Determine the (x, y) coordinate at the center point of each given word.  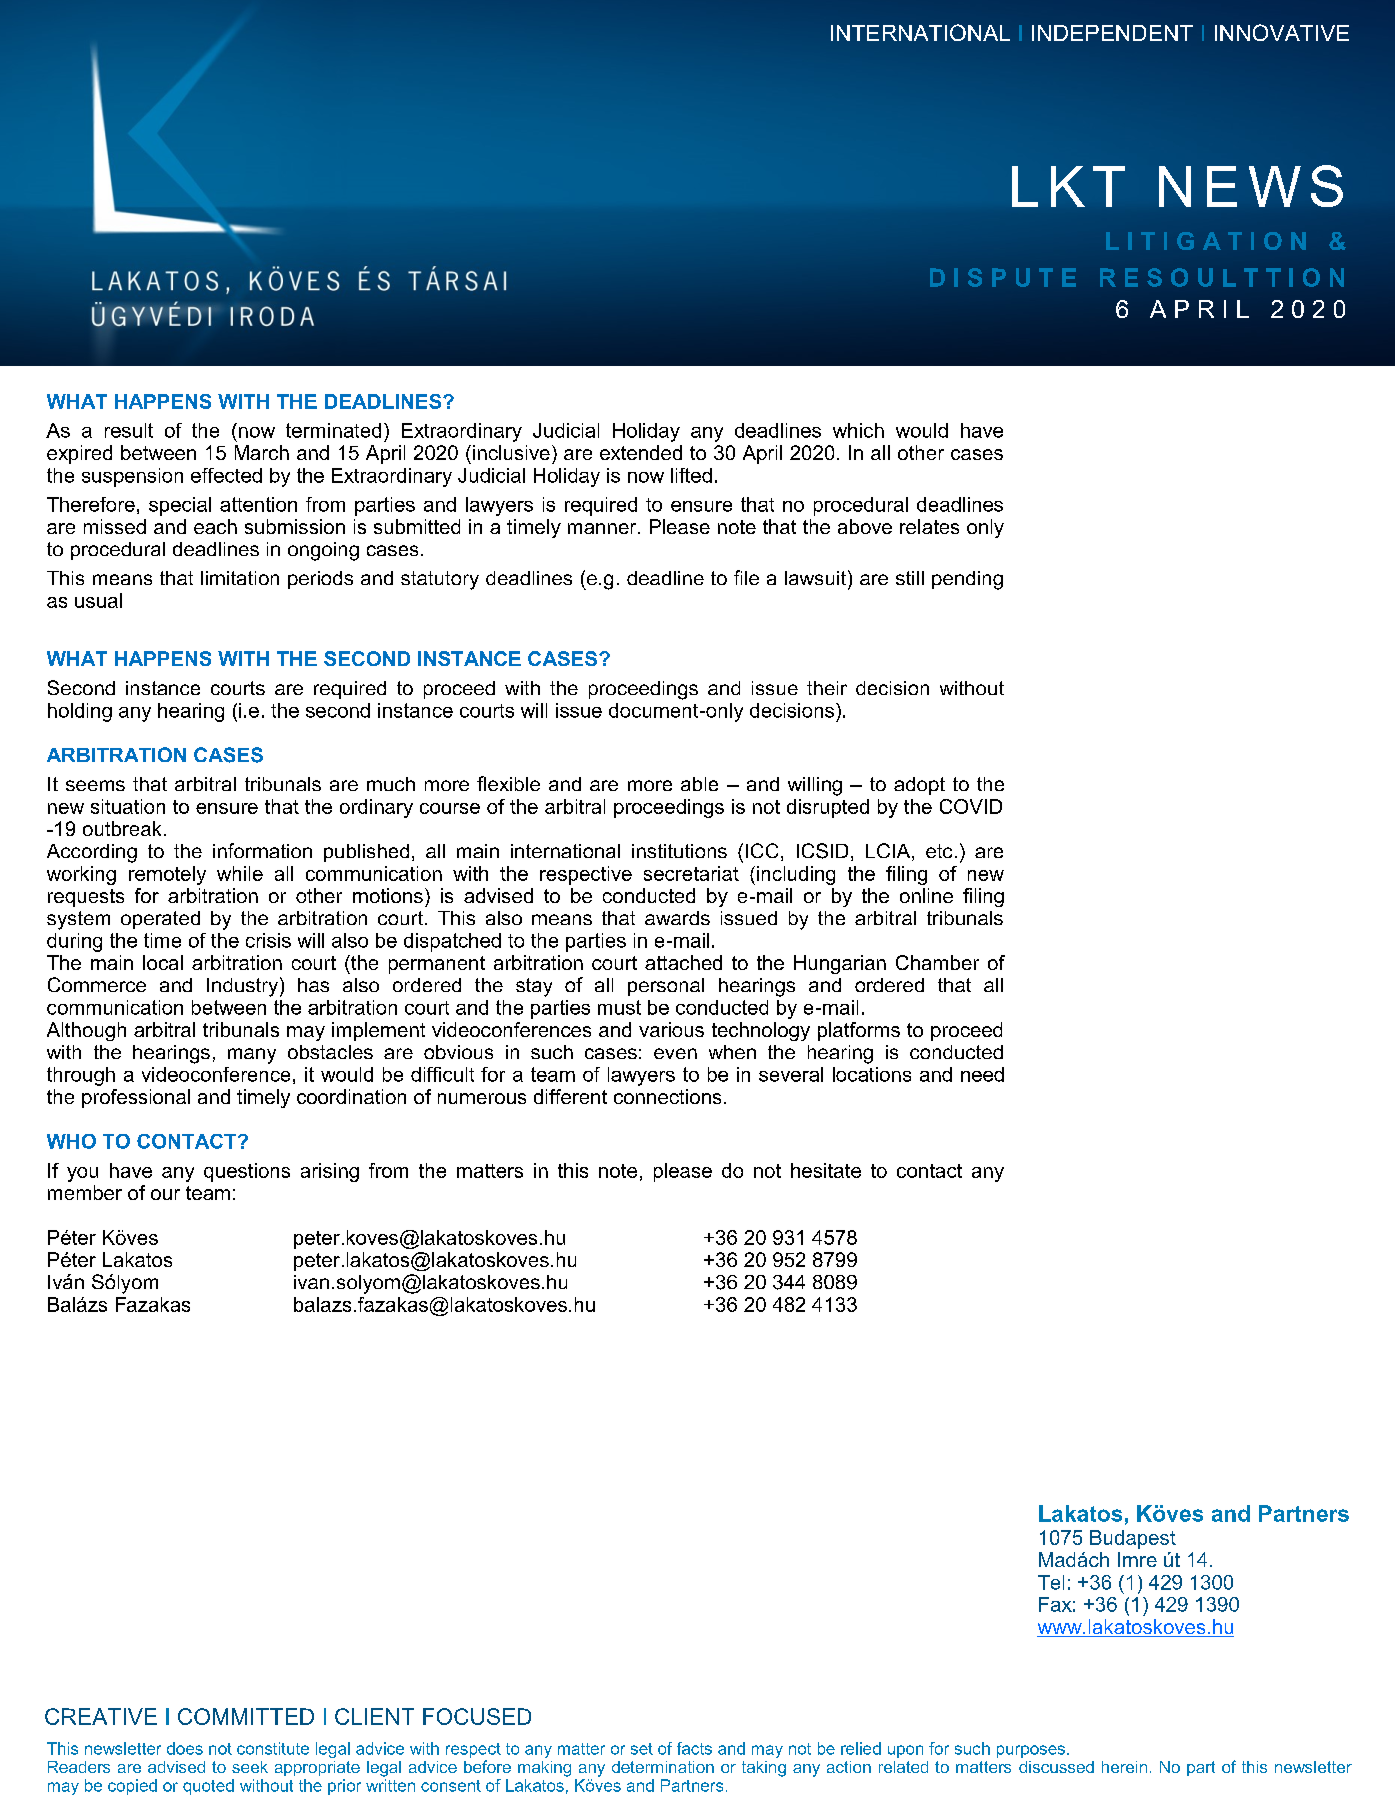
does (185, 1748)
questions (247, 1172)
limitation (240, 578)
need (982, 1074)
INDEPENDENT (1112, 33)
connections (667, 1096)
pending (967, 580)
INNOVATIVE (1282, 32)
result (129, 430)
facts (694, 1748)
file (746, 577)
